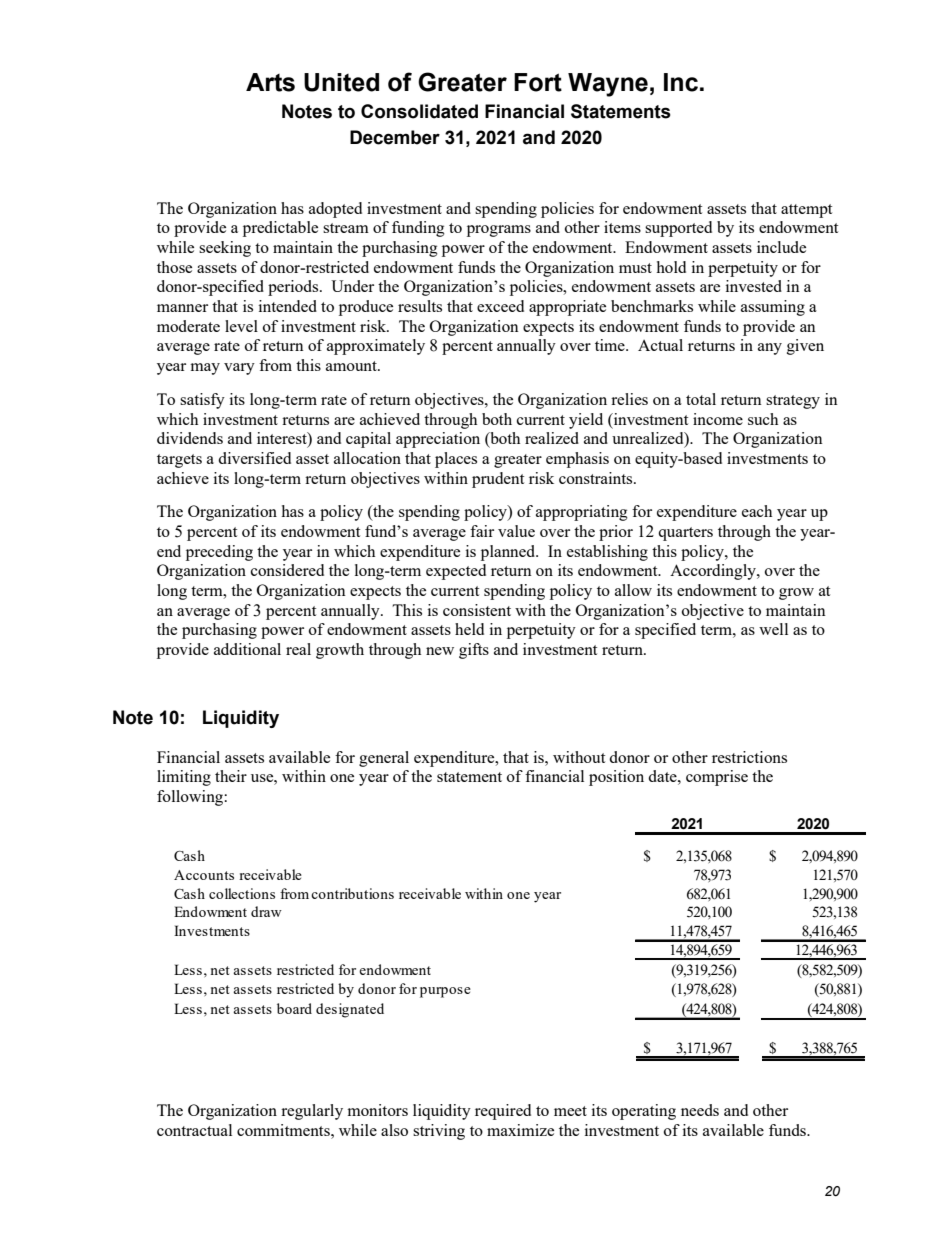 The width and height of the screenshot is (952, 1233). What do you see at coordinates (254, 458) in the screenshot?
I see `diversified` at bounding box center [254, 458].
